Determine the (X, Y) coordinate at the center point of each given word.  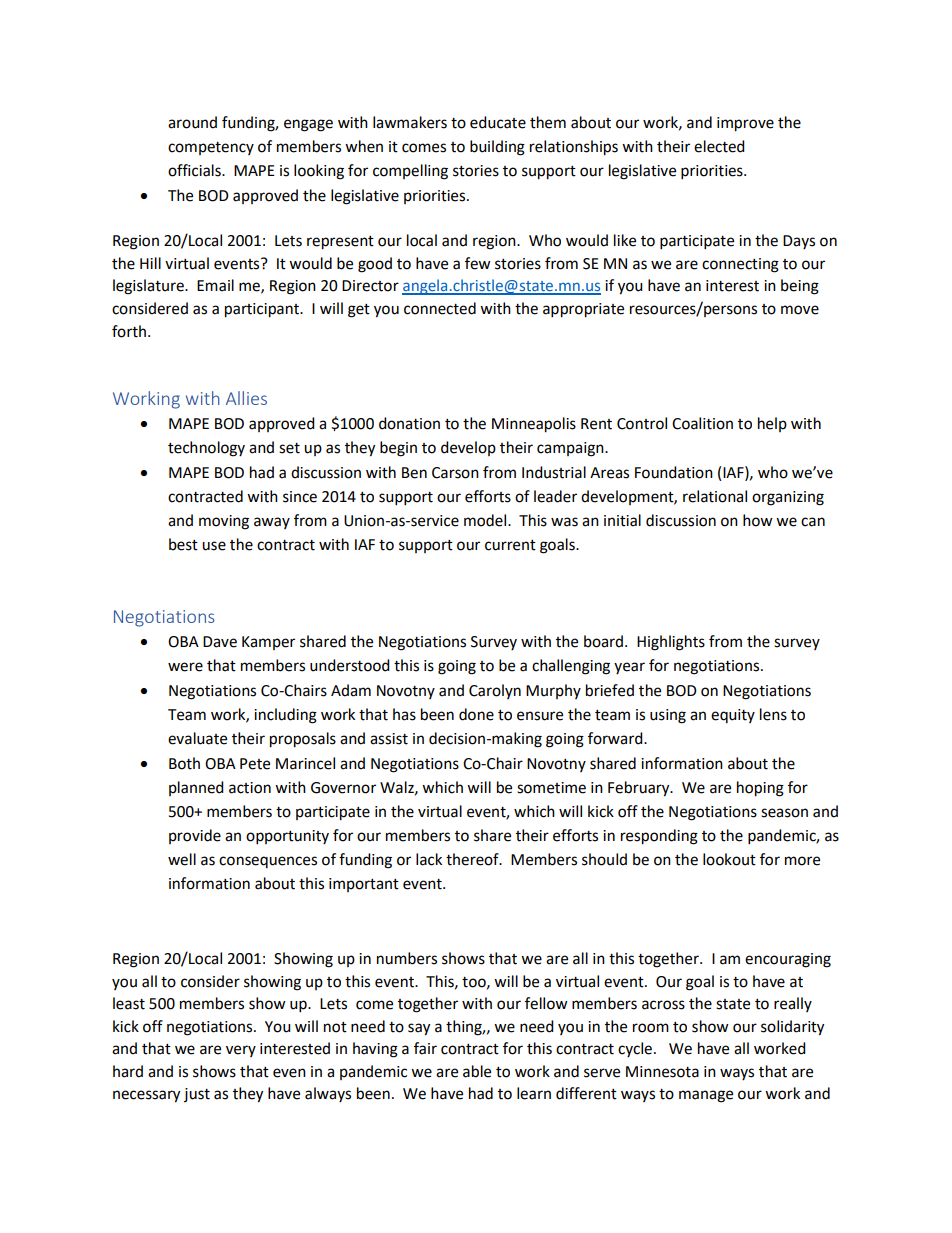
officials (195, 170)
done (476, 714)
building (497, 148)
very (241, 1051)
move (800, 310)
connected (440, 308)
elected (719, 146)
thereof (473, 859)
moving (224, 522)
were (185, 667)
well (182, 859)
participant (263, 310)
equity (733, 716)
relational (715, 496)
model (486, 520)
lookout (729, 859)
